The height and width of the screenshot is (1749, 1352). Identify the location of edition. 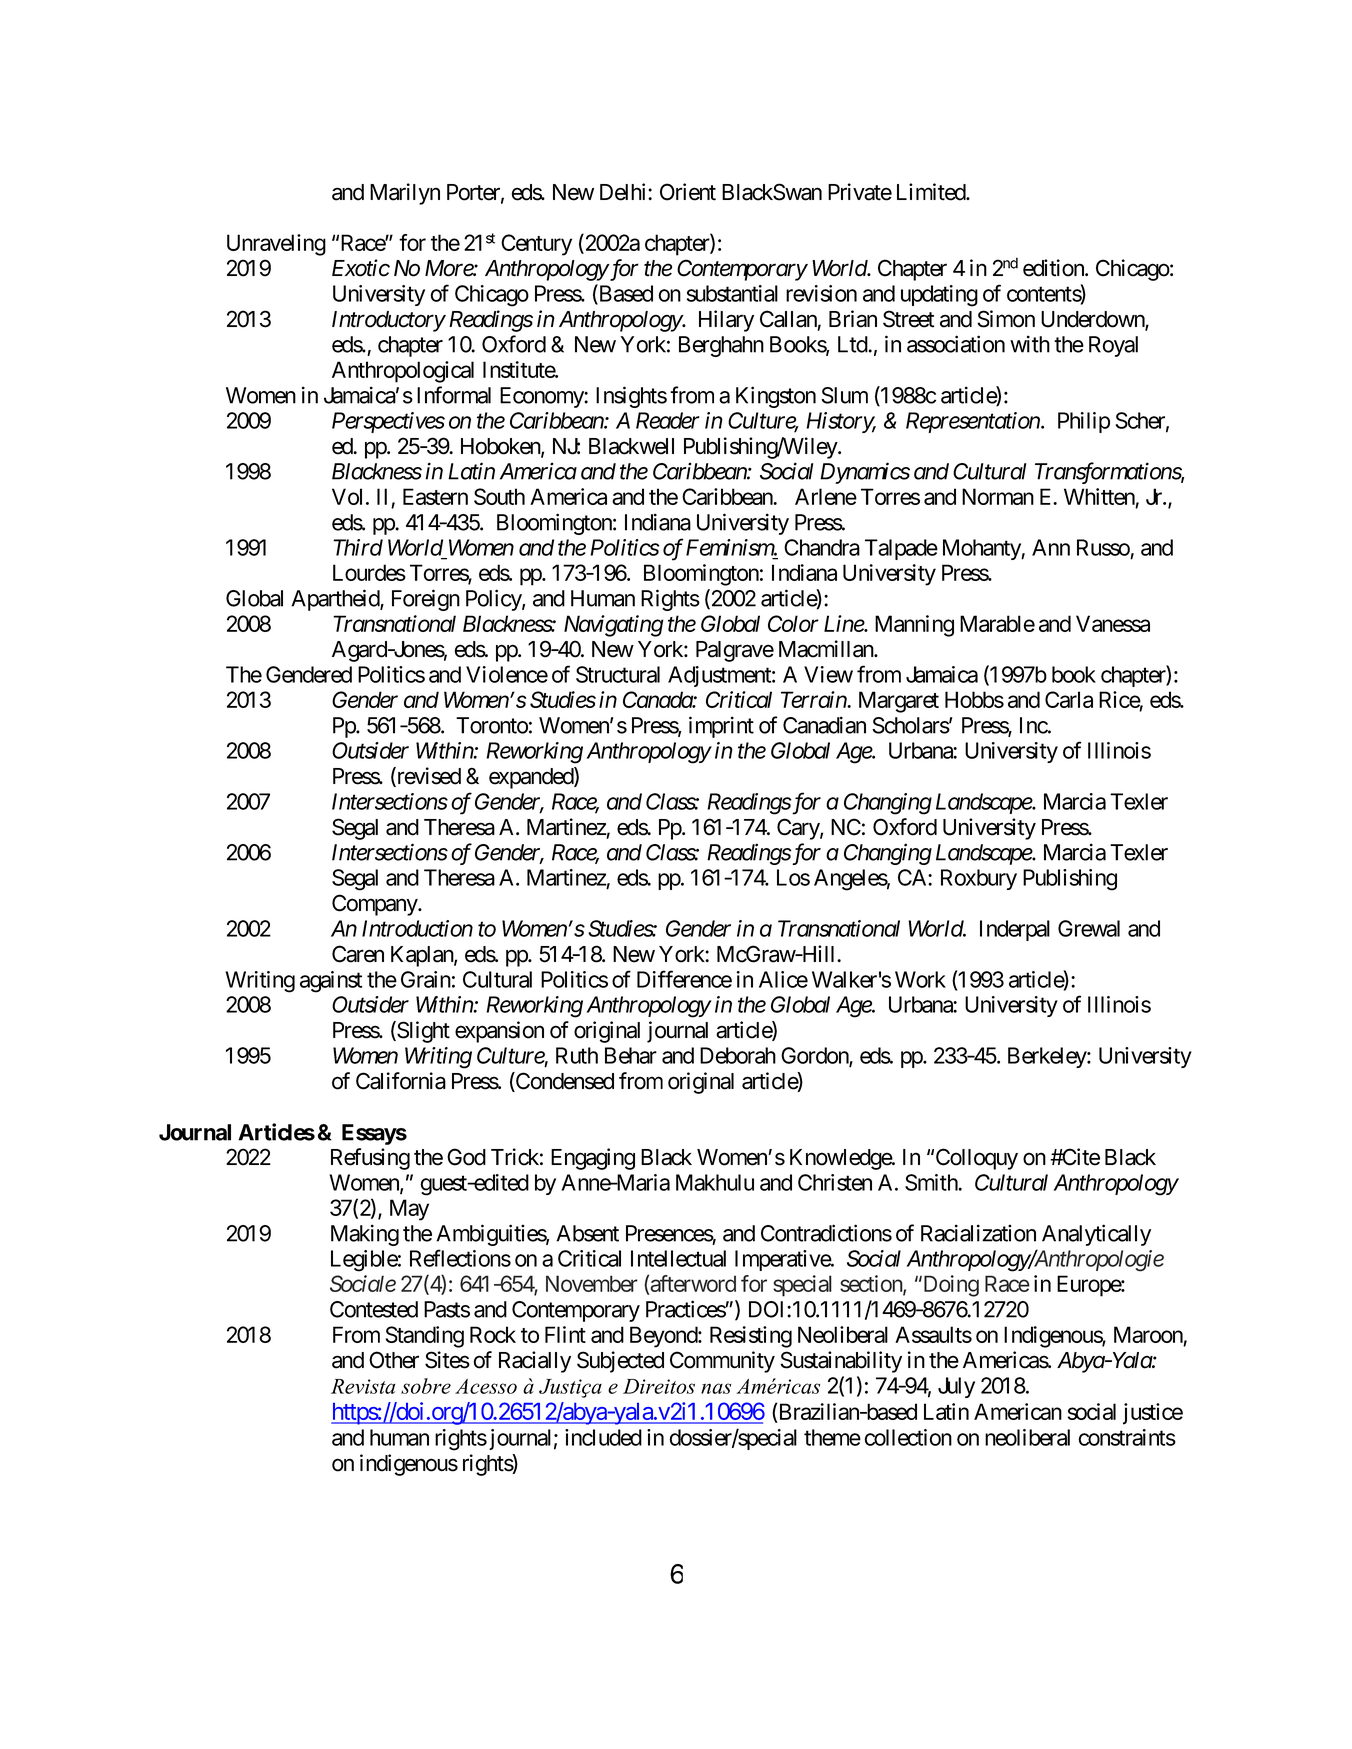
(1054, 268).
